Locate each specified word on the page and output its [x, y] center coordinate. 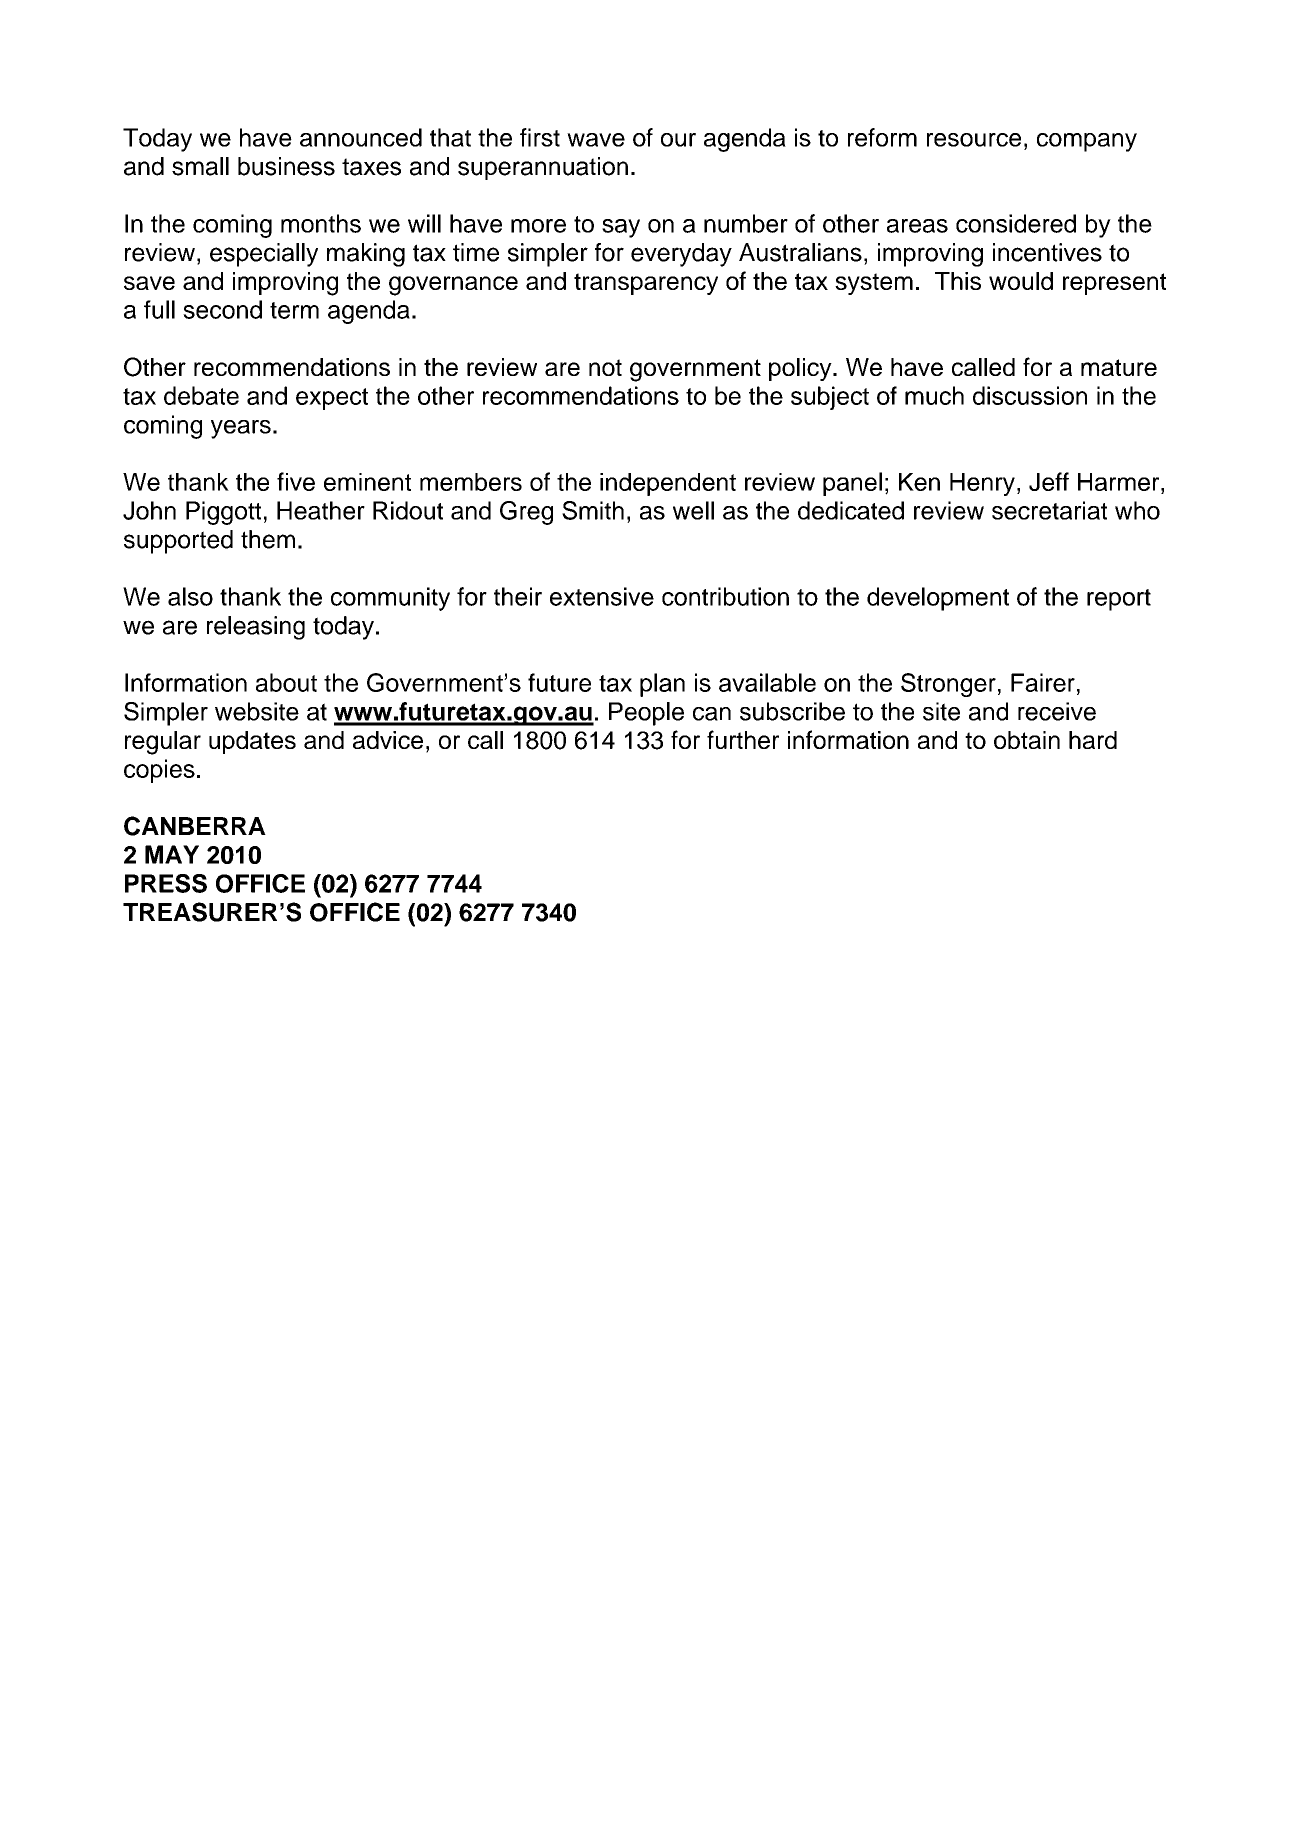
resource [974, 140]
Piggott [223, 513]
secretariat [1049, 510]
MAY [172, 854]
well [693, 510]
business [286, 166]
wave [596, 140]
